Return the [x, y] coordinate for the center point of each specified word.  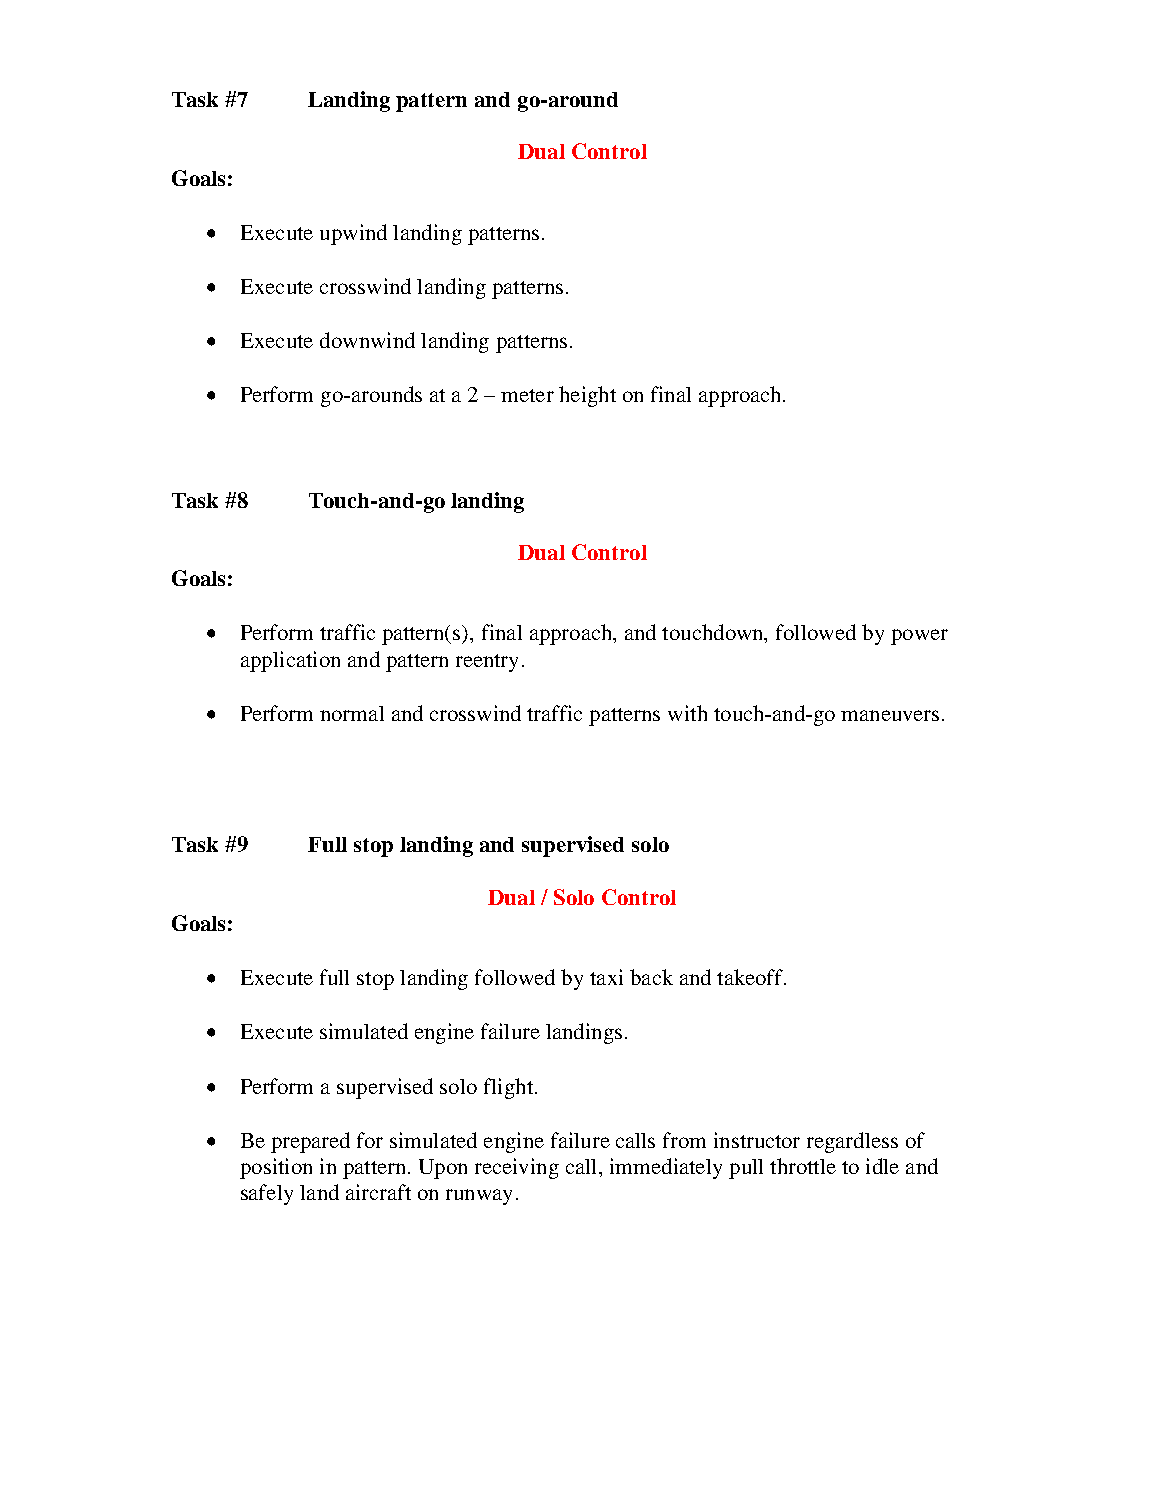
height [587, 396]
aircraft [378, 1192]
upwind [353, 234]
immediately [666, 1168]
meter [527, 395]
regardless [852, 1142]
